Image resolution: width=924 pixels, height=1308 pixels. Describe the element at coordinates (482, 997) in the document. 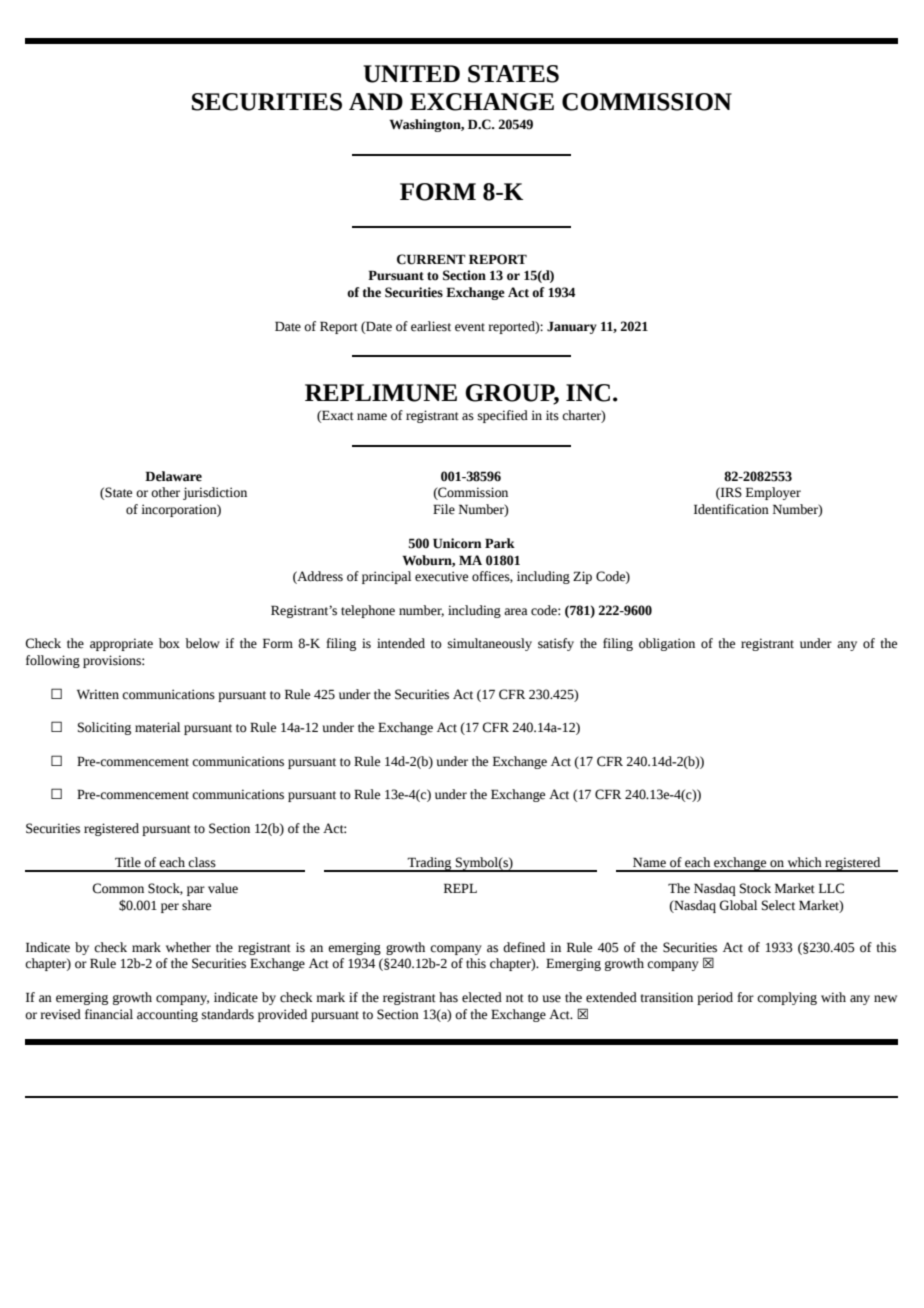

I see `elected` at that location.
